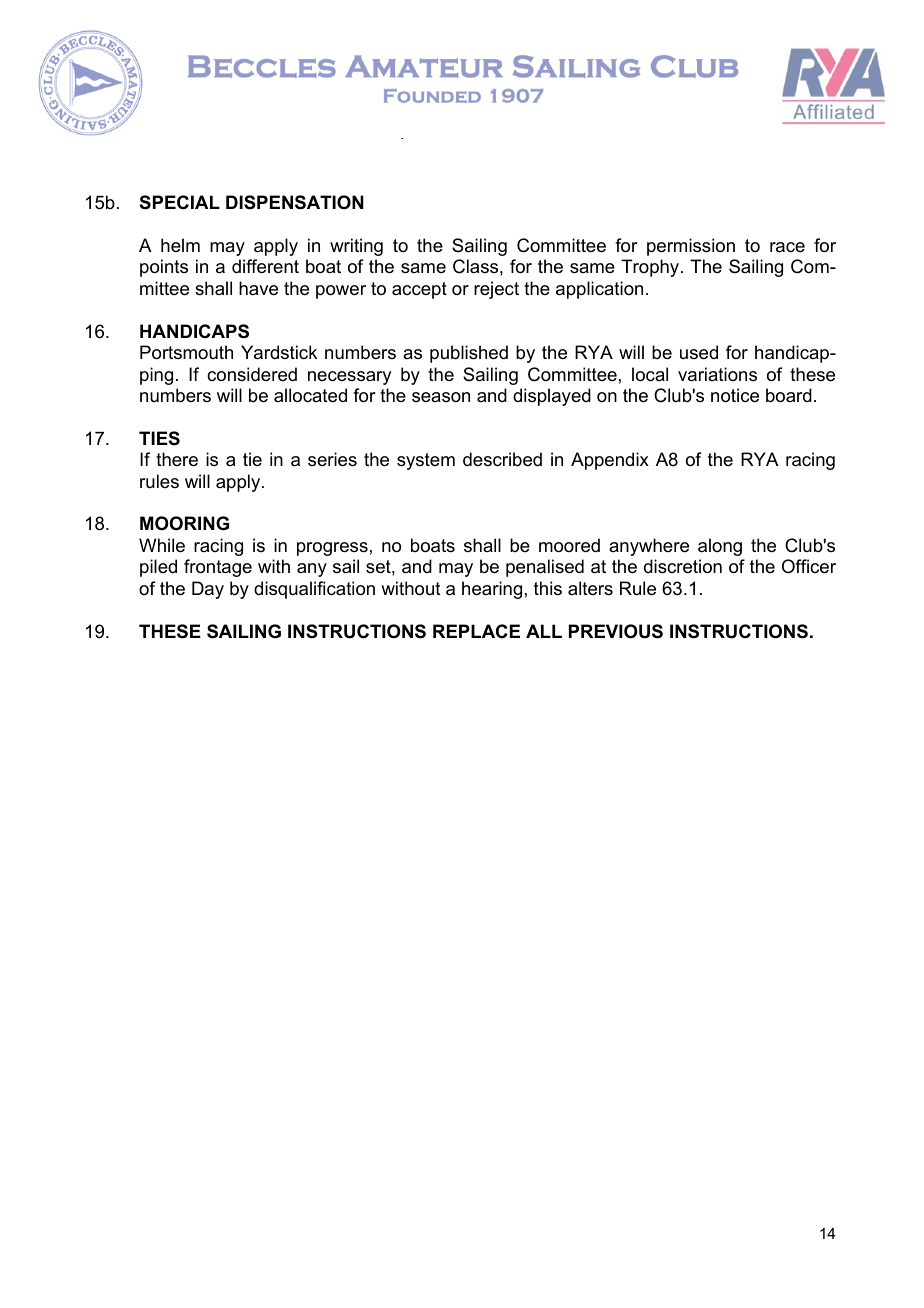  I want to click on MOORING, so click(184, 523).
